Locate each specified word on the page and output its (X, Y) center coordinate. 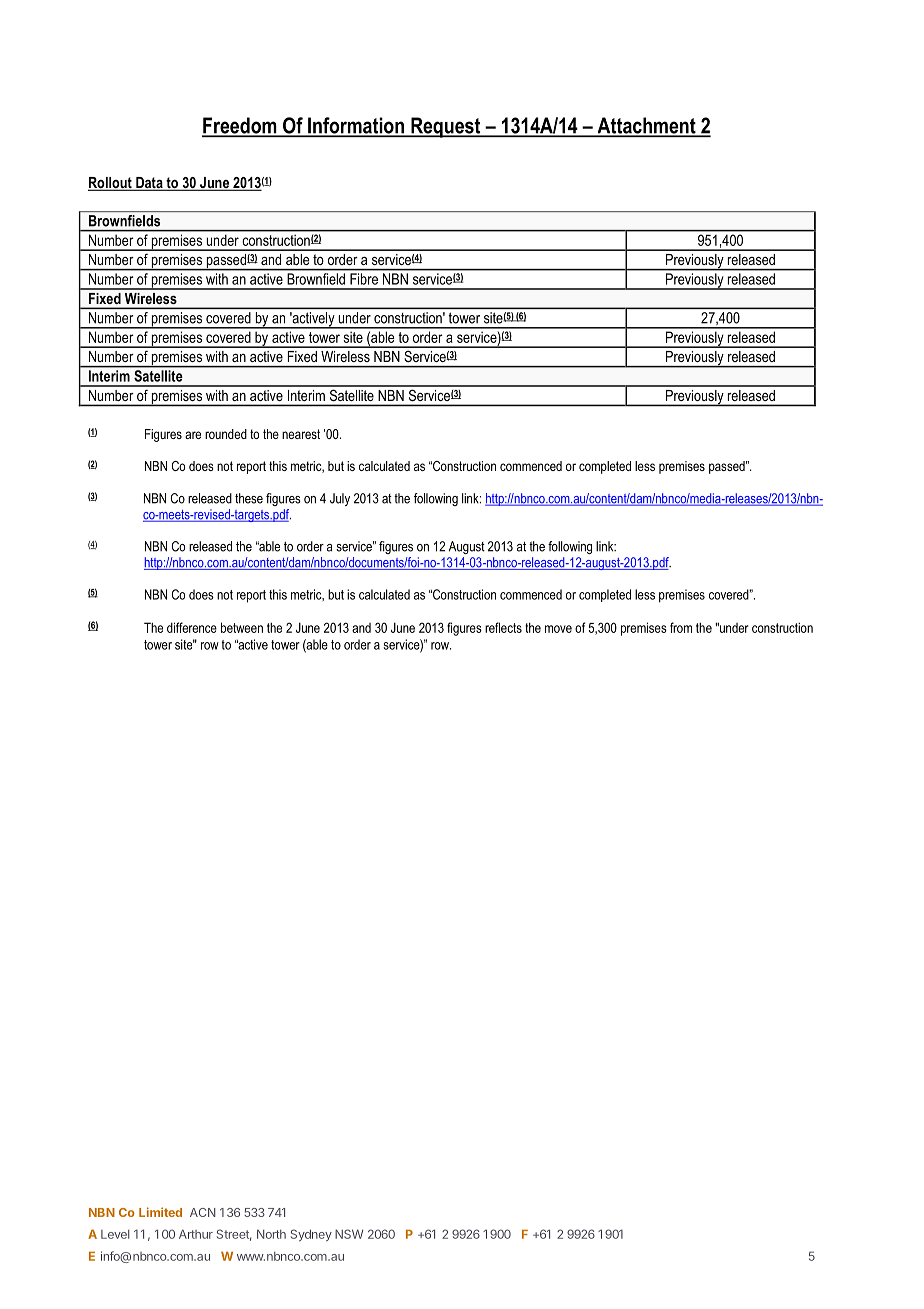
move (558, 629)
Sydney (311, 1235)
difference (192, 627)
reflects (503, 627)
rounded (226, 434)
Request (446, 127)
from (681, 627)
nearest (301, 434)
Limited (160, 1212)
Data (149, 184)
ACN (203, 1212)
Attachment (646, 126)
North (271, 1234)
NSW (349, 1234)
